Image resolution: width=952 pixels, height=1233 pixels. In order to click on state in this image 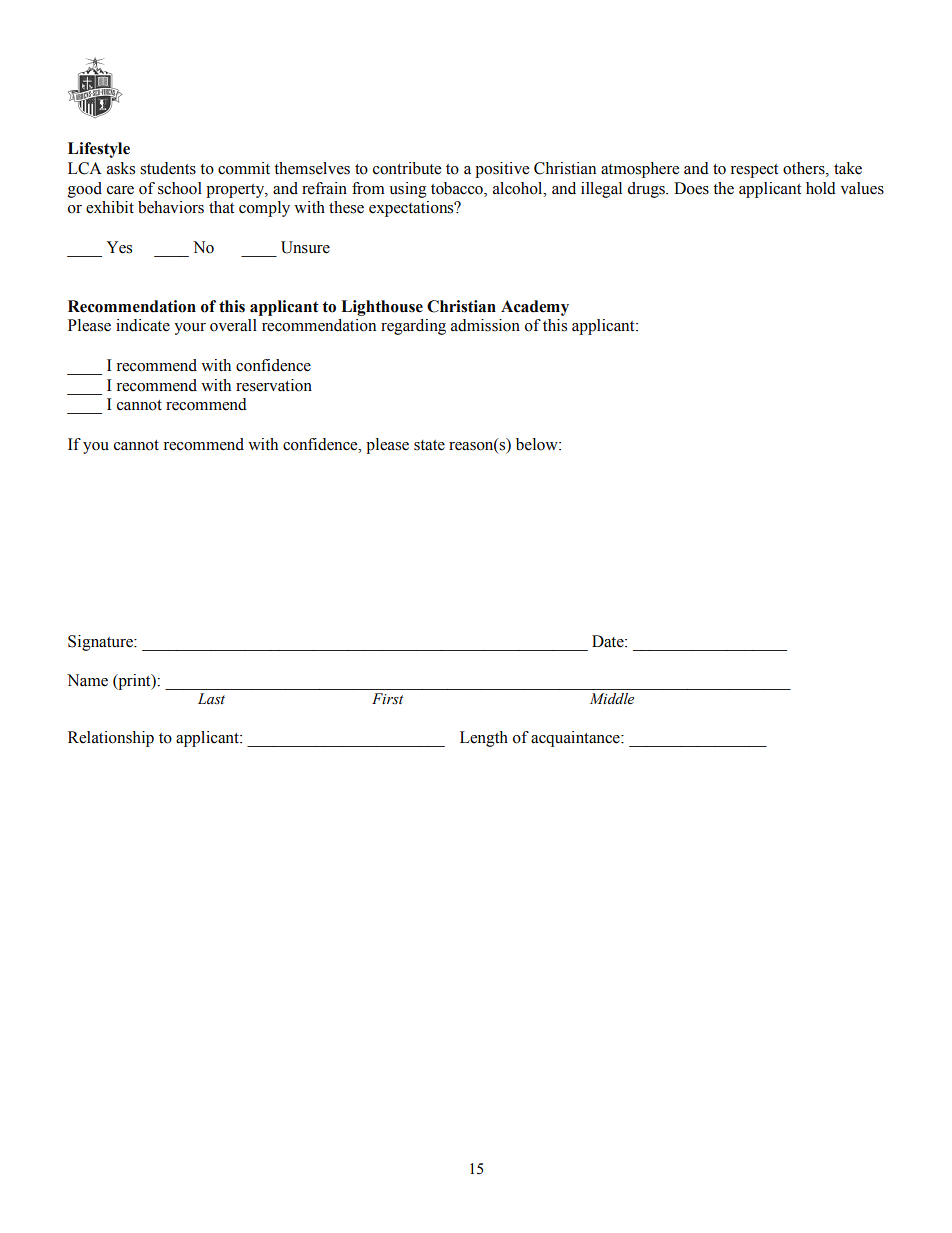, I will do `click(429, 445)`.
